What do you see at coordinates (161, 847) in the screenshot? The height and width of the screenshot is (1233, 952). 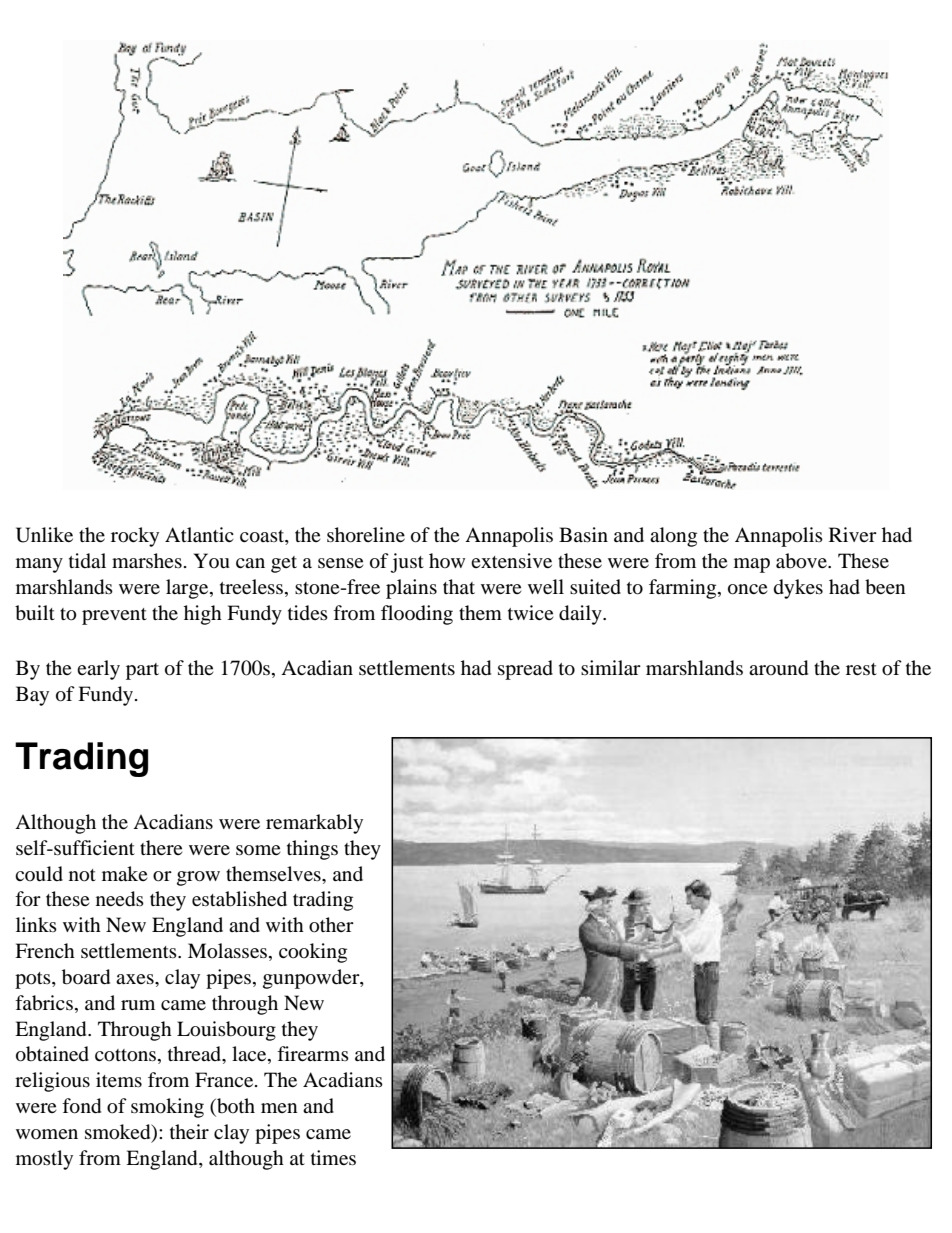 I see `there` at bounding box center [161, 847].
